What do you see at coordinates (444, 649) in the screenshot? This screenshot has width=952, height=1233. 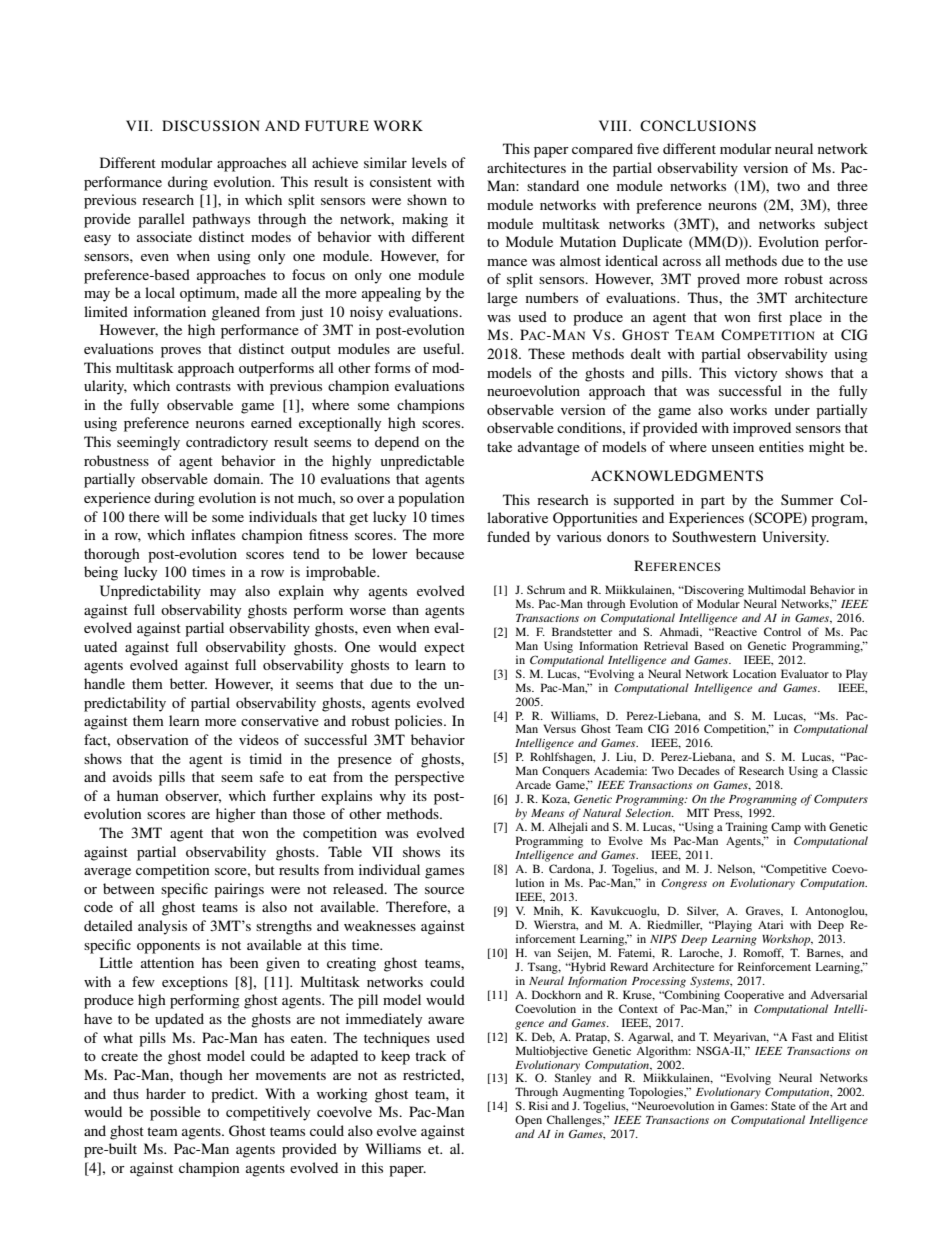 I see `expect` at bounding box center [444, 649].
